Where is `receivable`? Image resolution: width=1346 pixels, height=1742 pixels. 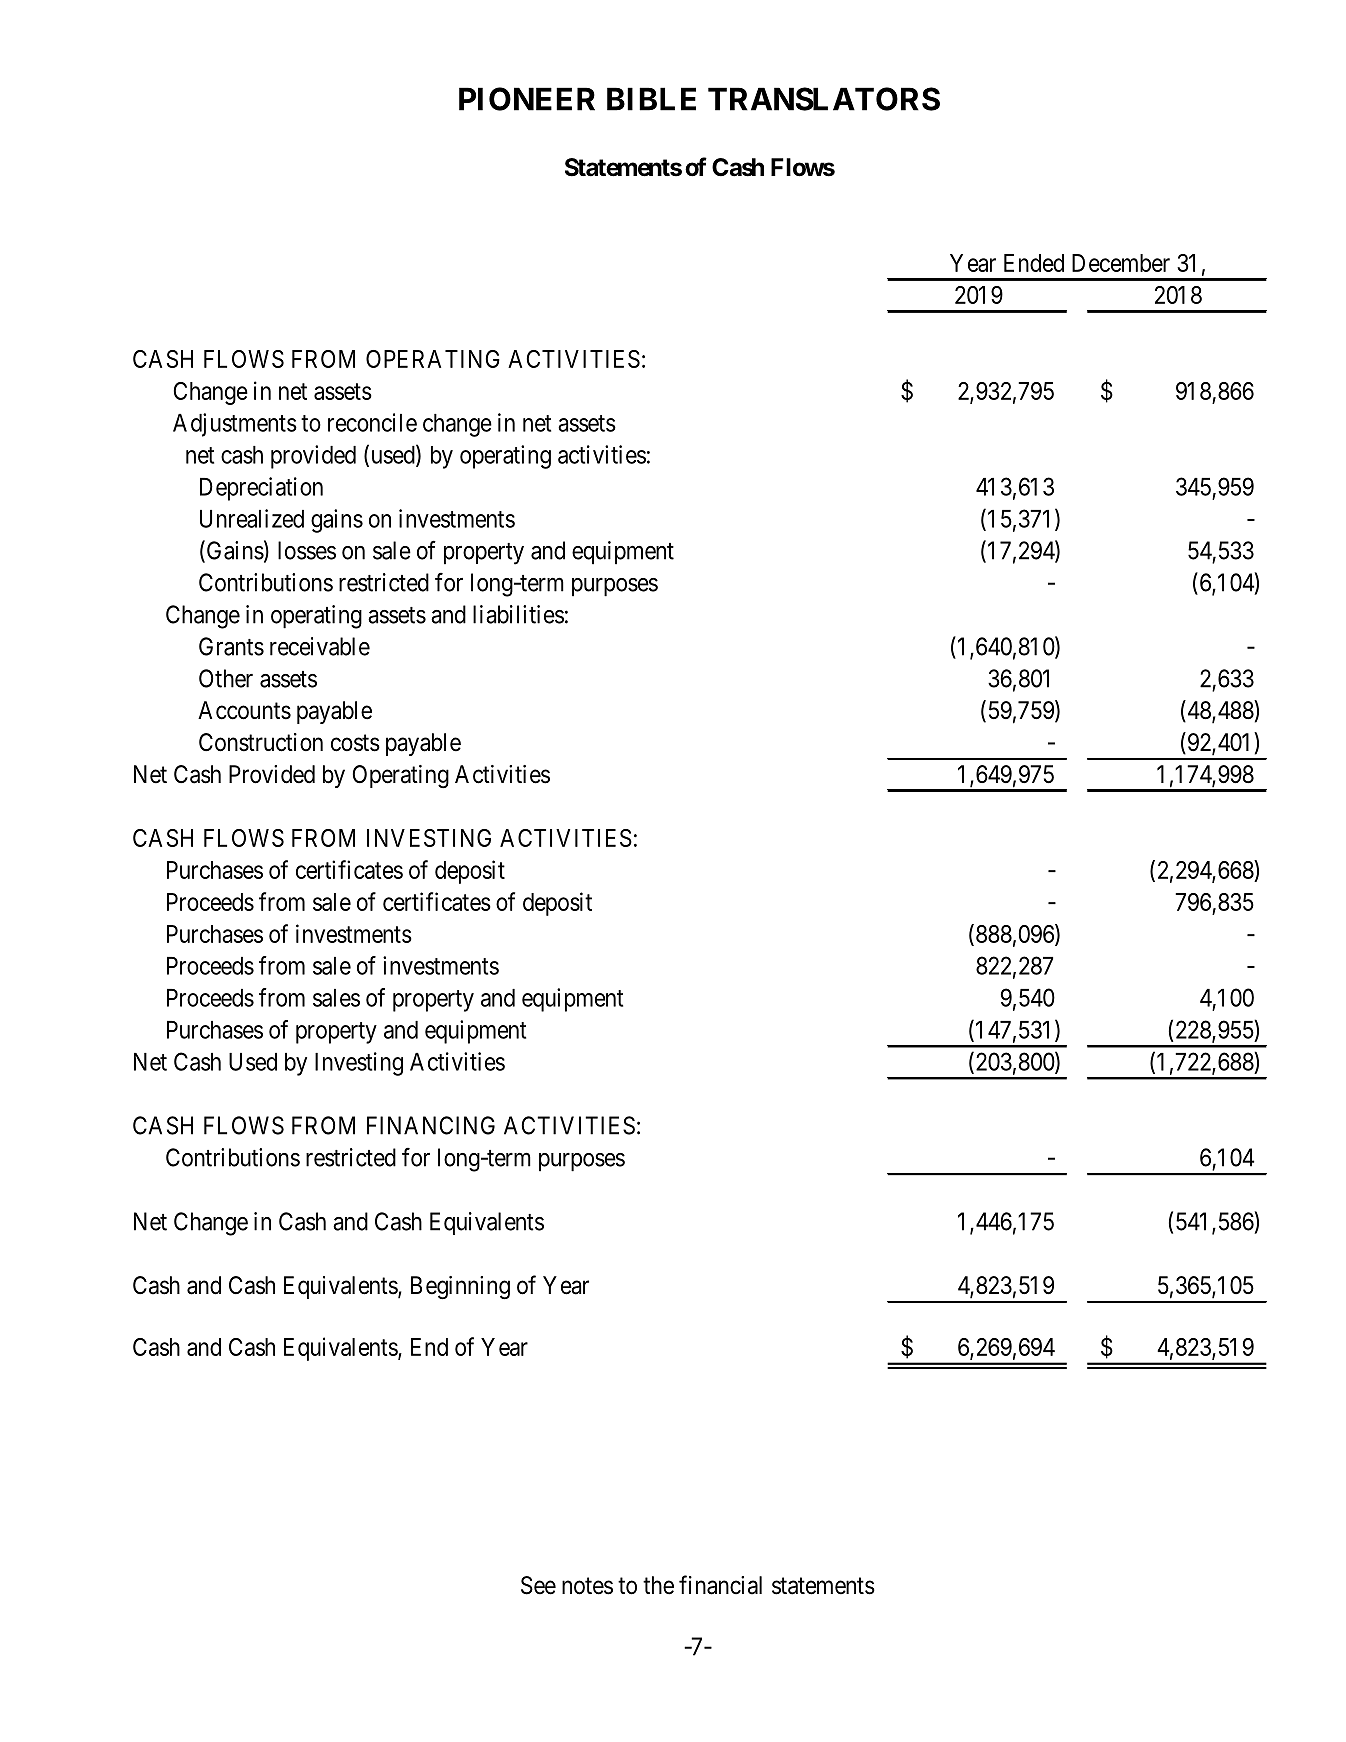
receivable is located at coordinates (320, 646).
